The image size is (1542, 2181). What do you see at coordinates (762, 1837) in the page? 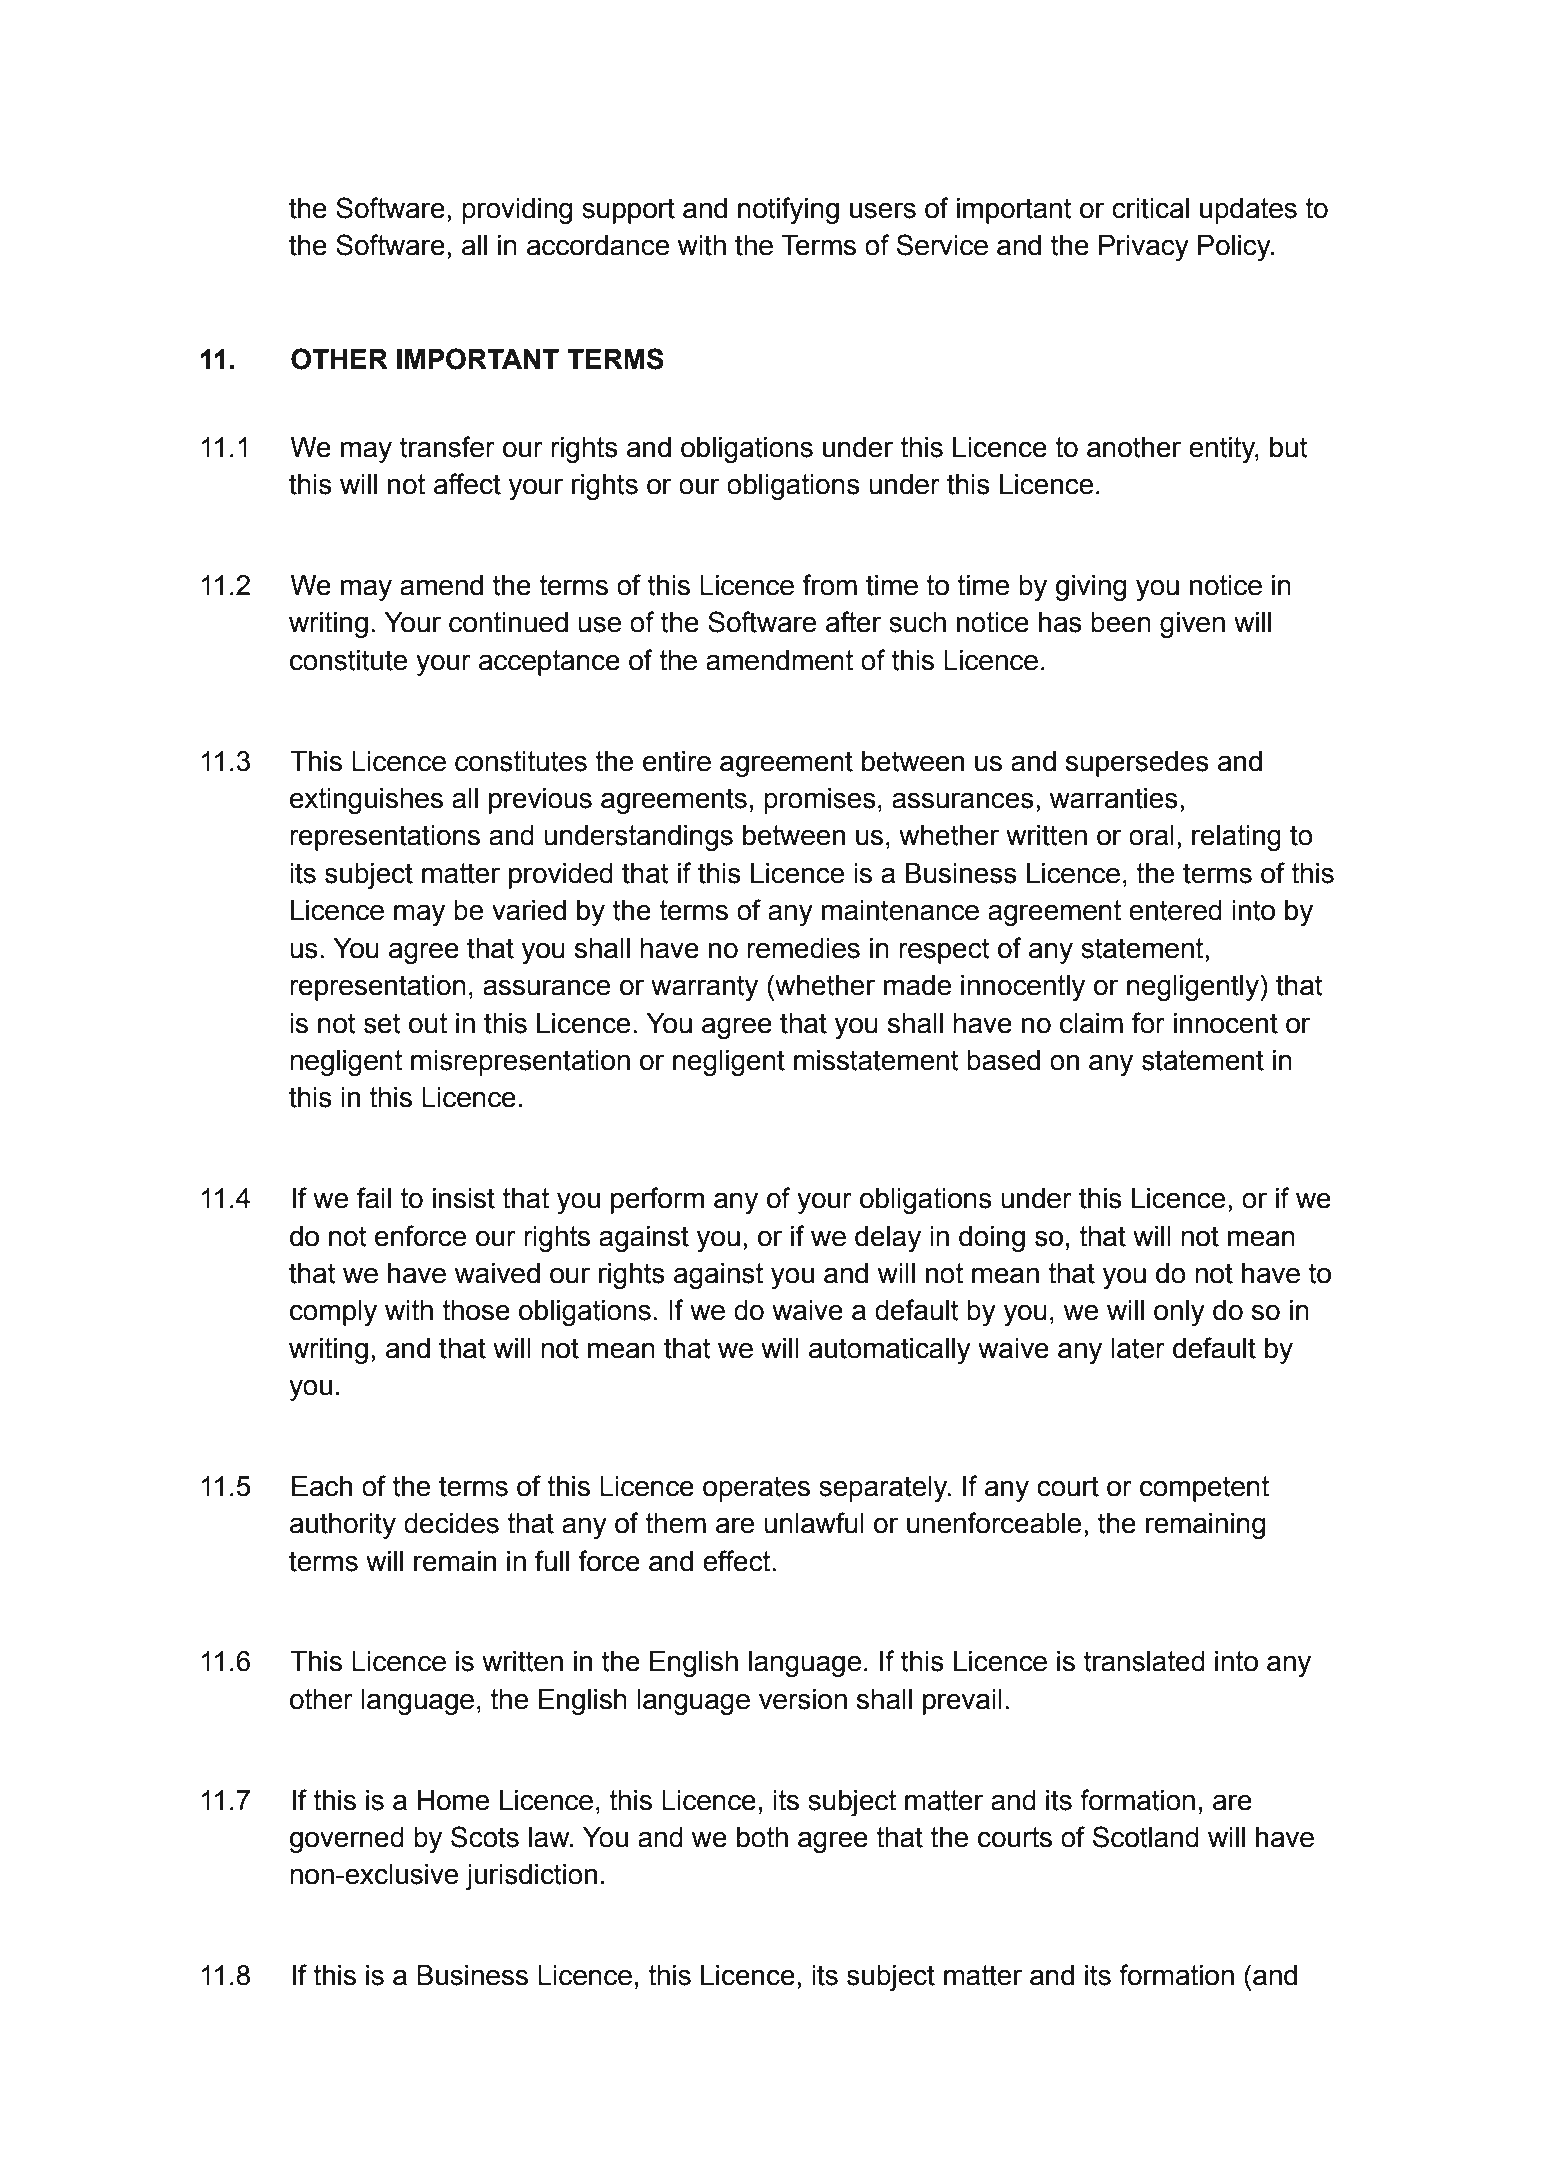
I see `both` at bounding box center [762, 1837].
